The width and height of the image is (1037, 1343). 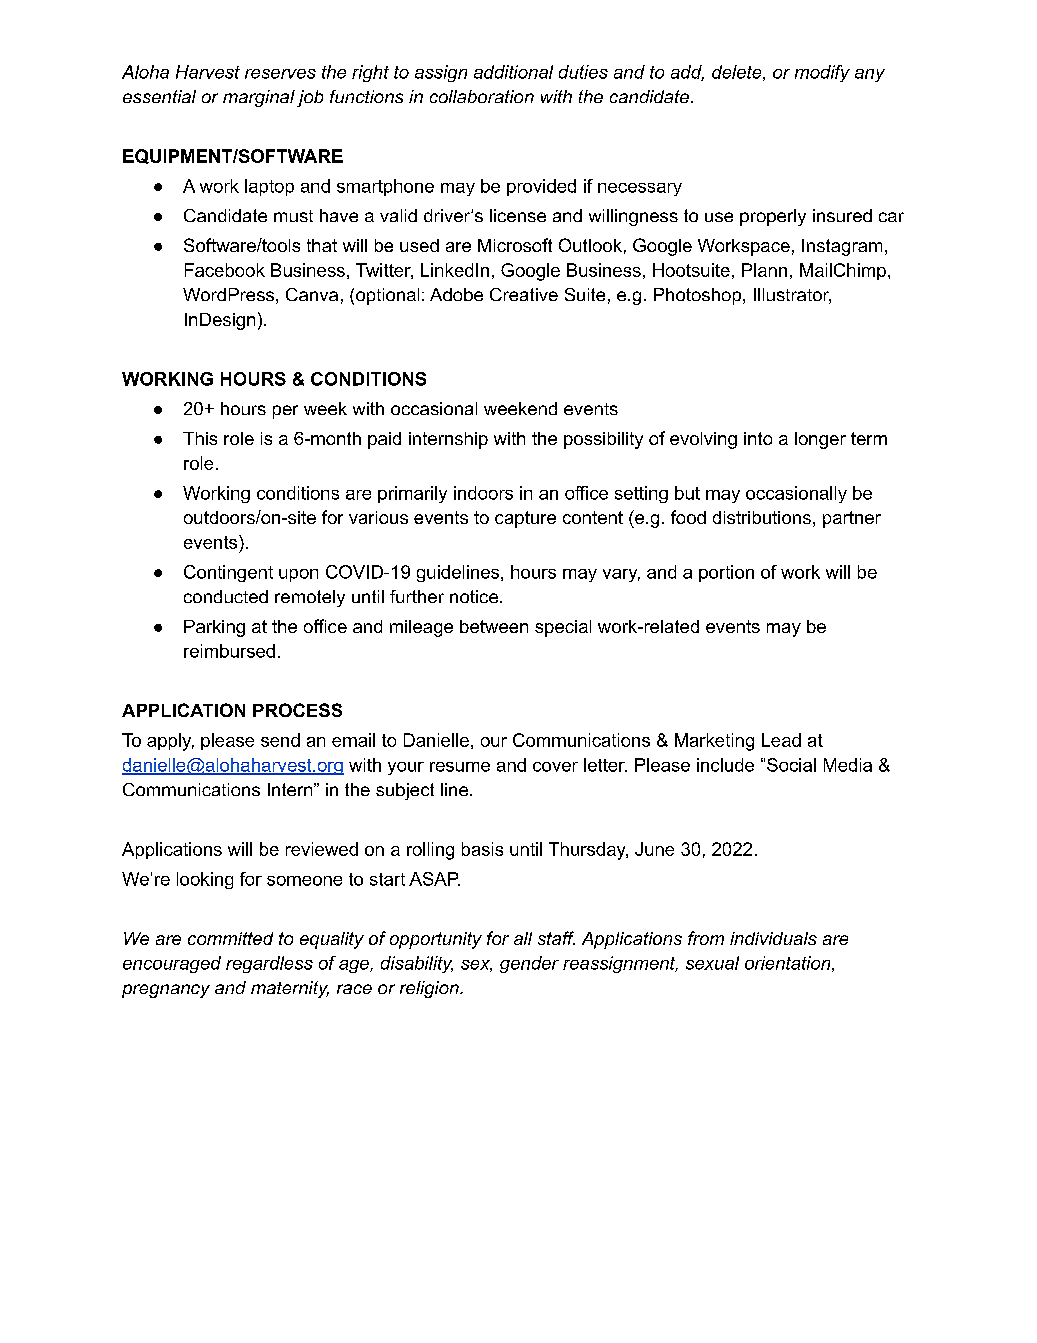 What do you see at coordinates (280, 740) in the image?
I see `send` at bounding box center [280, 740].
